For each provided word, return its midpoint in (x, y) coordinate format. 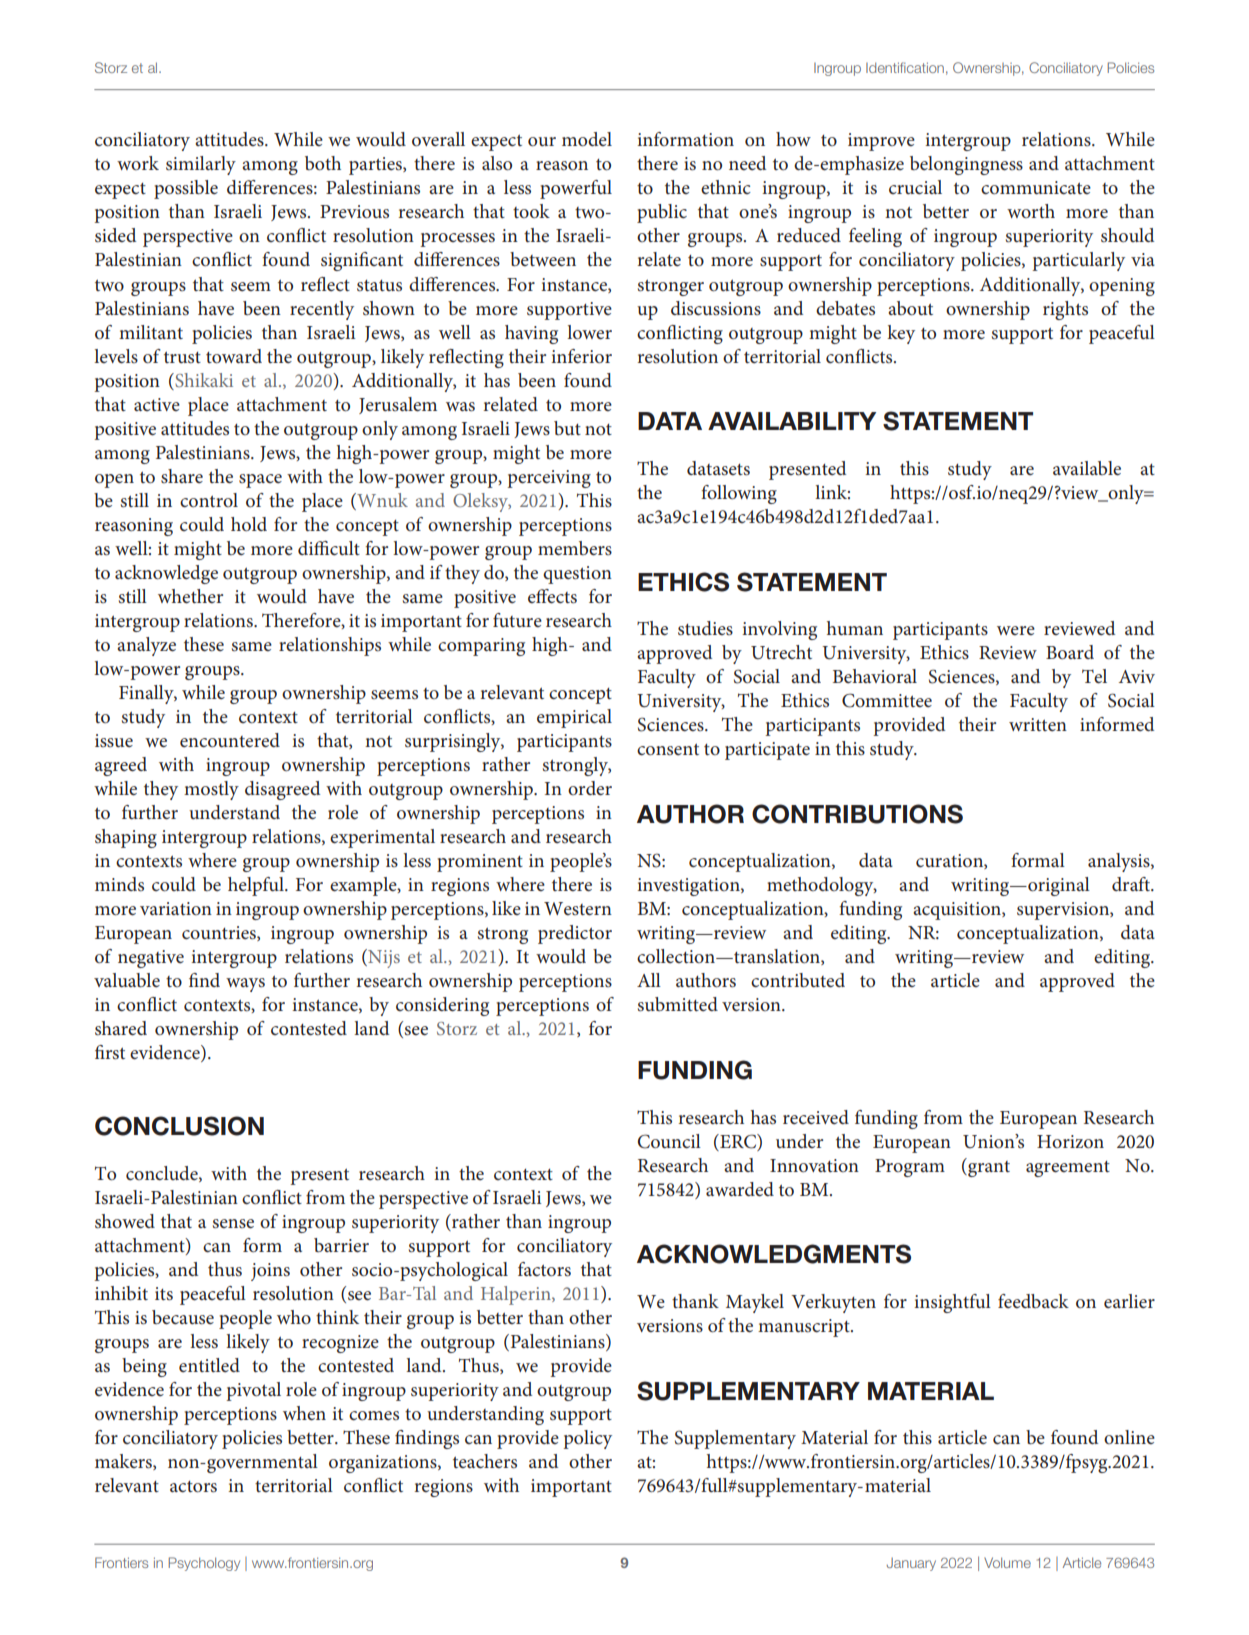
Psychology (204, 1564)
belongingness (966, 165)
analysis (1120, 862)
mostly (211, 790)
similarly (201, 165)
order (590, 788)
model (587, 139)
